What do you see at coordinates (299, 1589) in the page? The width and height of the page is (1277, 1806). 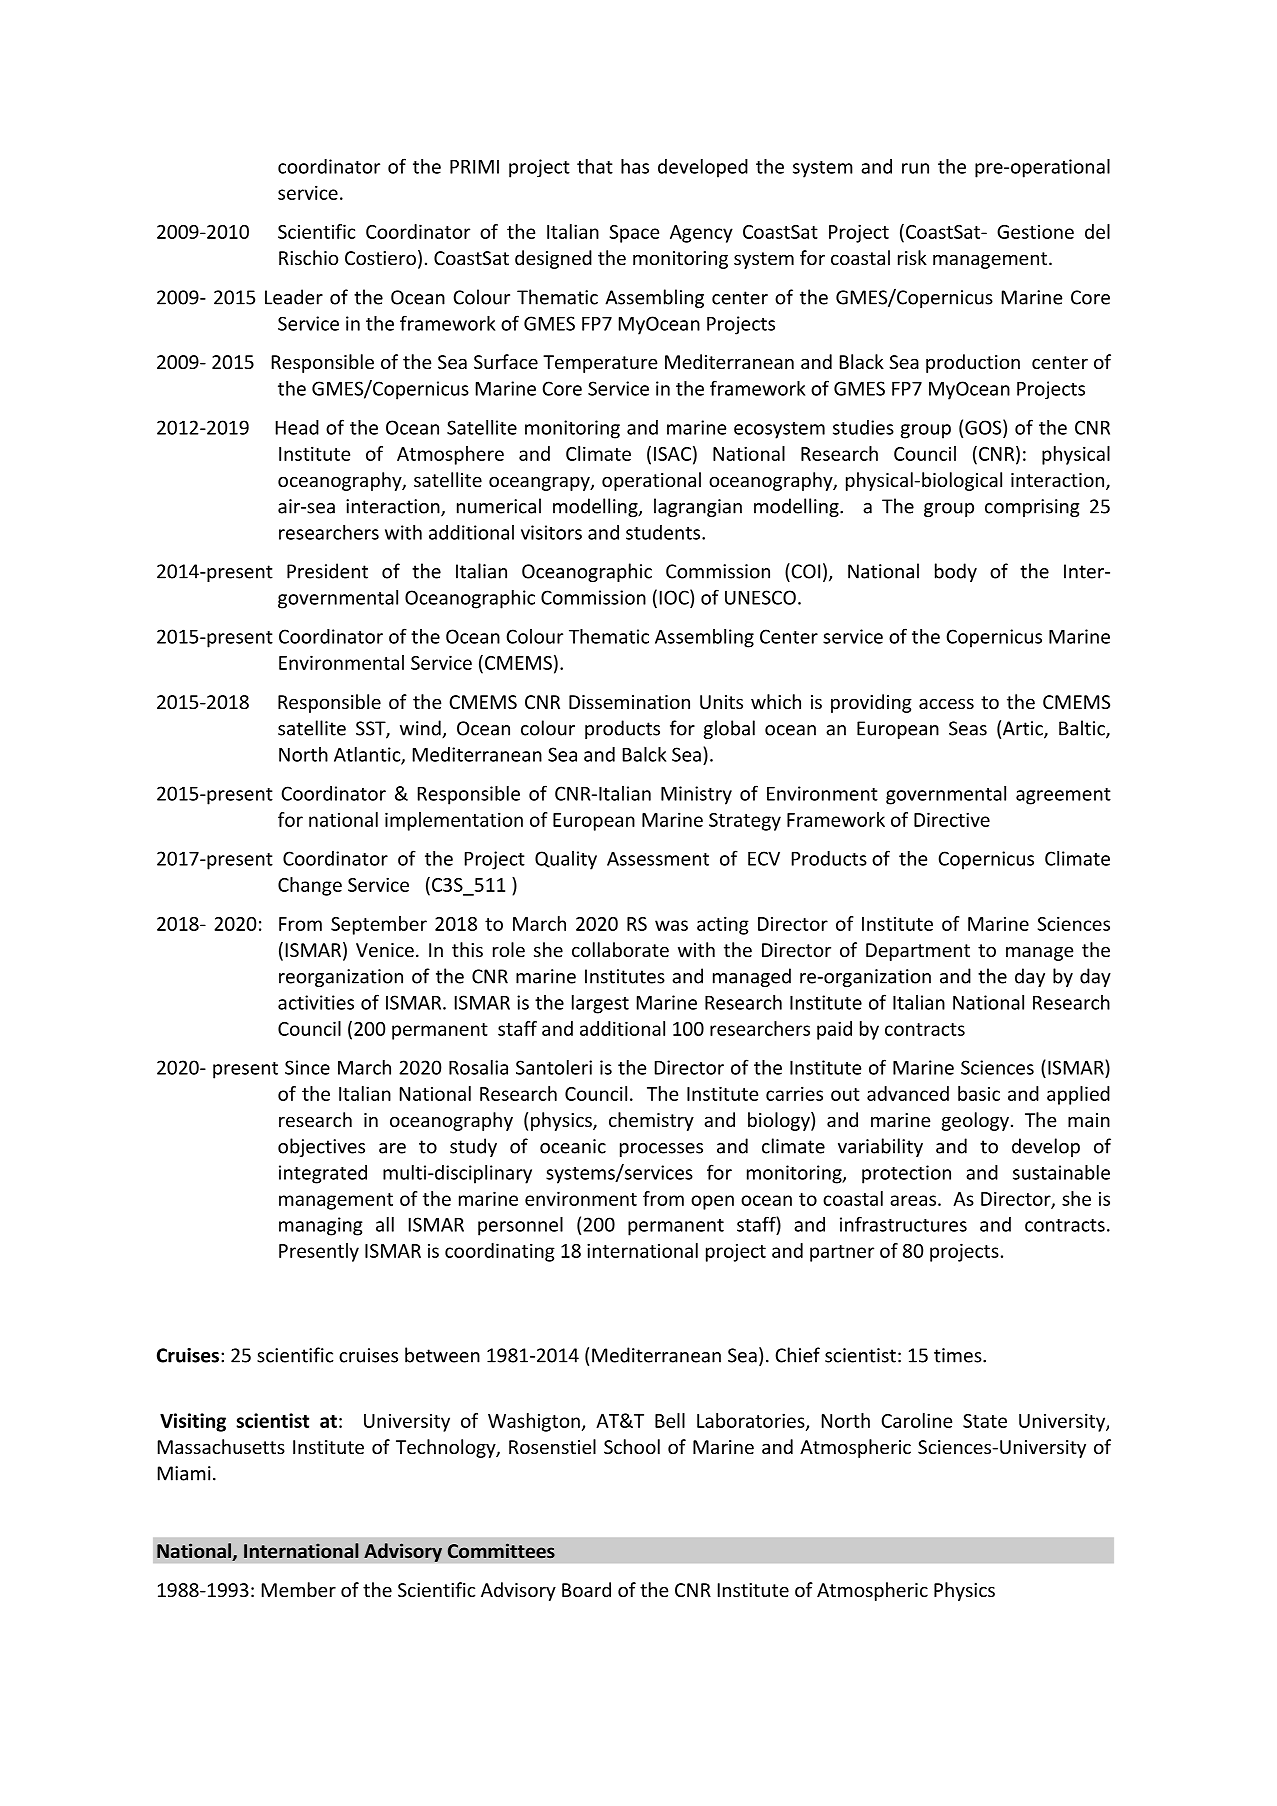 I see `Member` at bounding box center [299, 1589].
